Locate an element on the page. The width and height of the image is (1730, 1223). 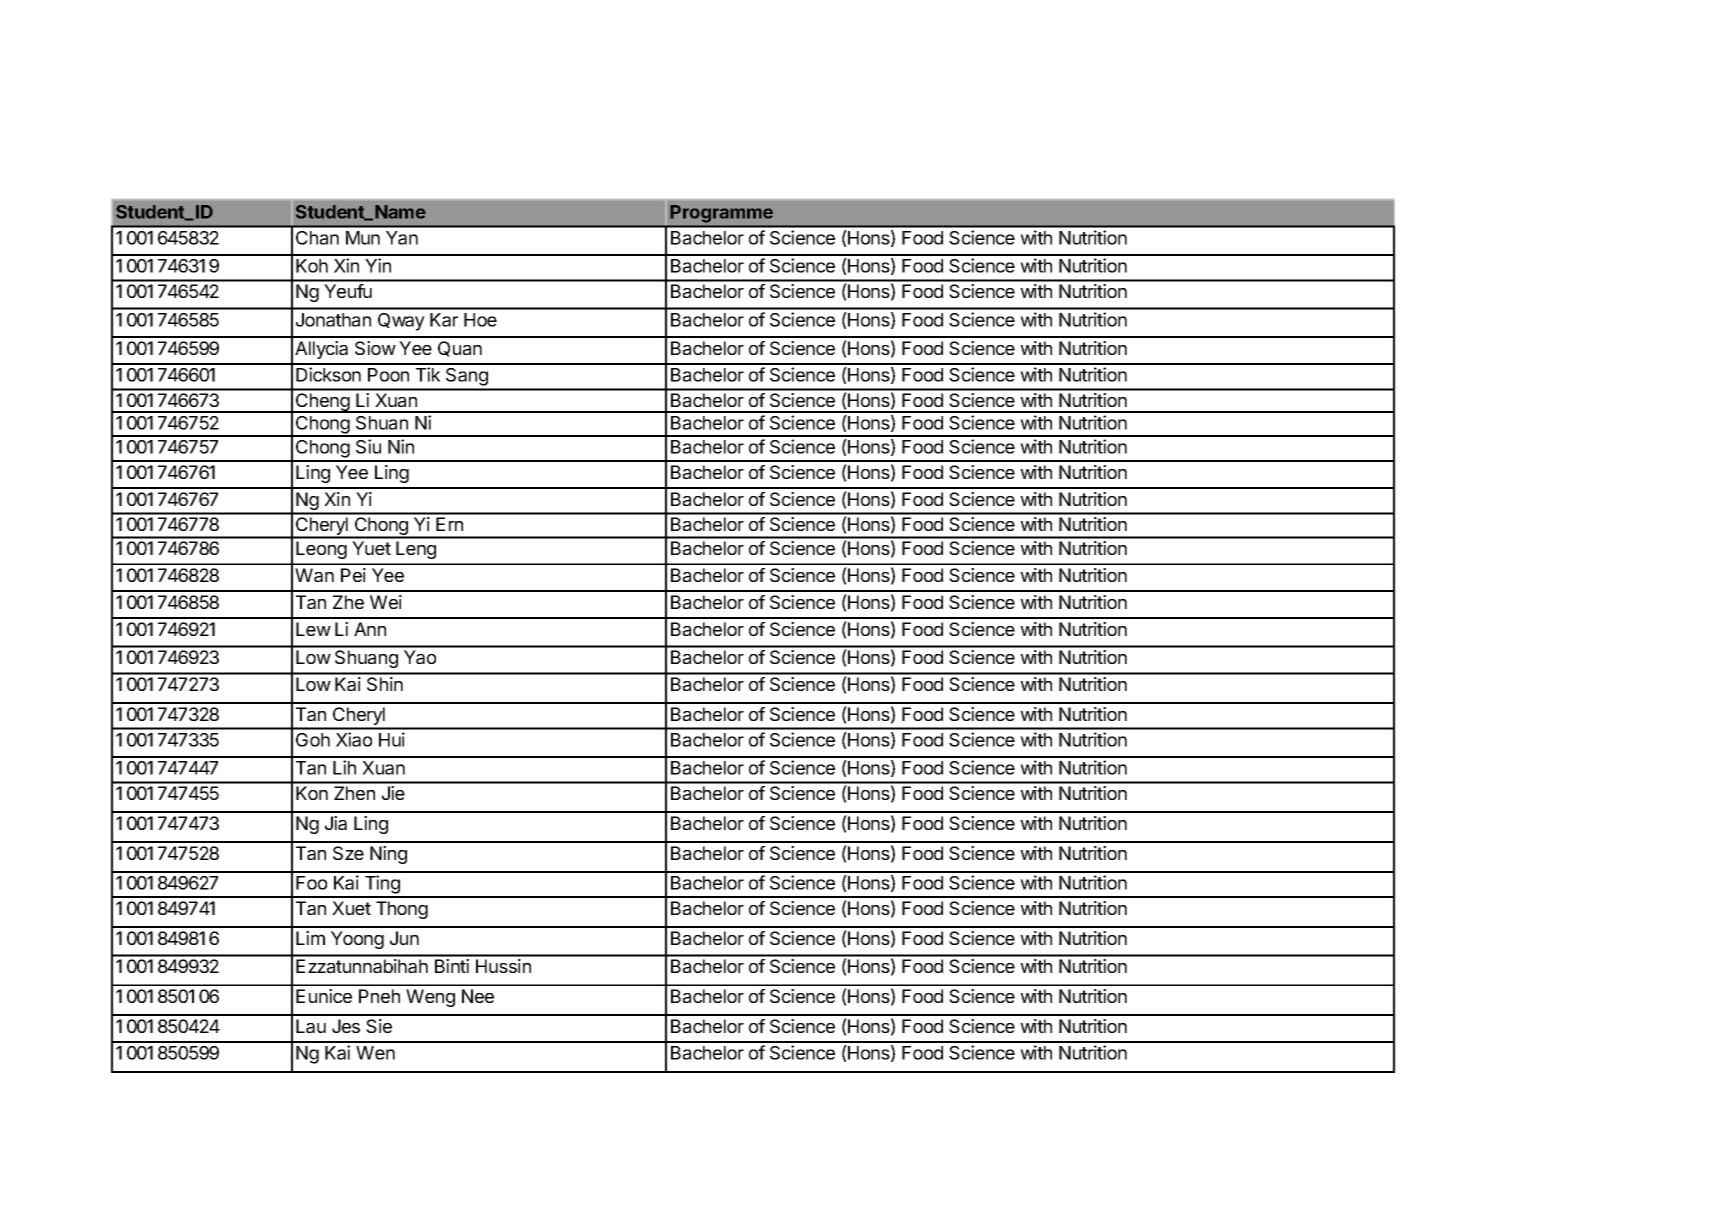
Jes is located at coordinates (346, 1026).
